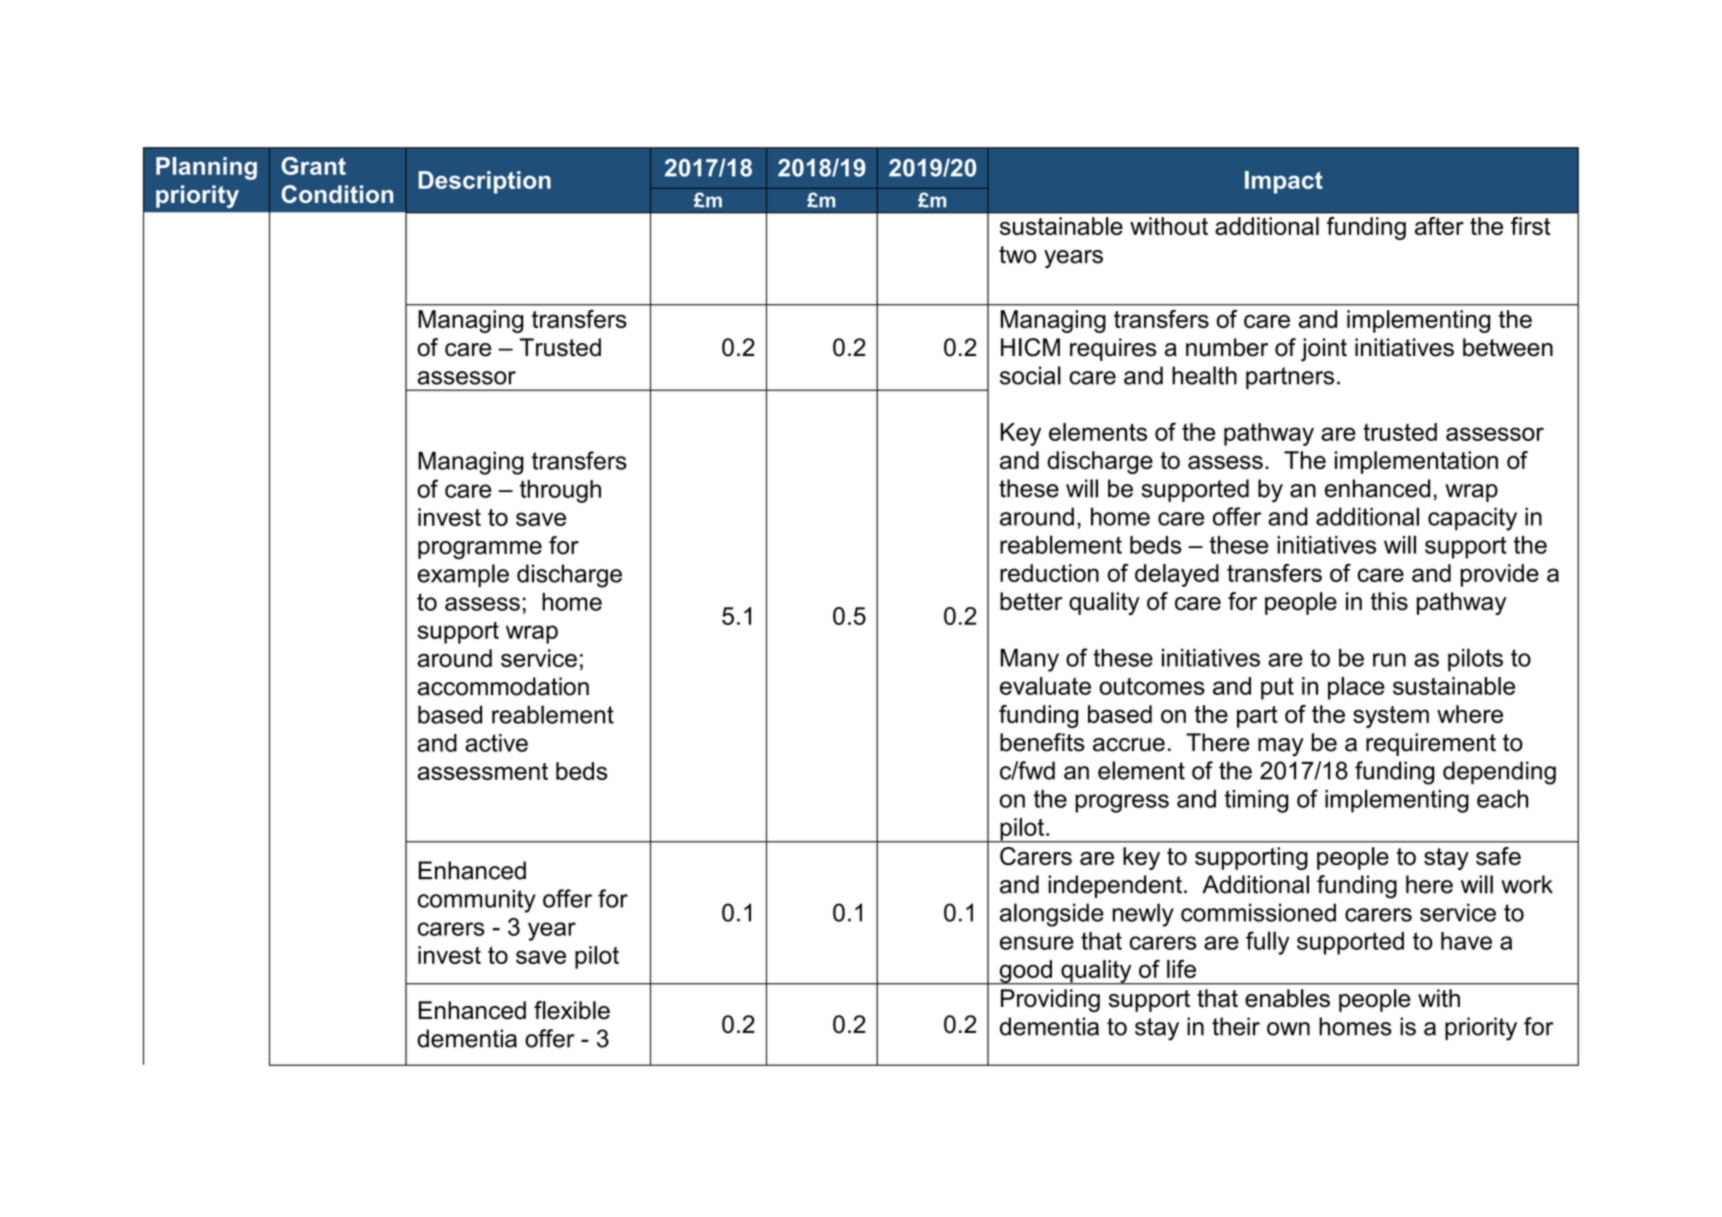 This page has height=1217, width=1722. What do you see at coordinates (1324, 349) in the page?
I see `joint` at bounding box center [1324, 349].
